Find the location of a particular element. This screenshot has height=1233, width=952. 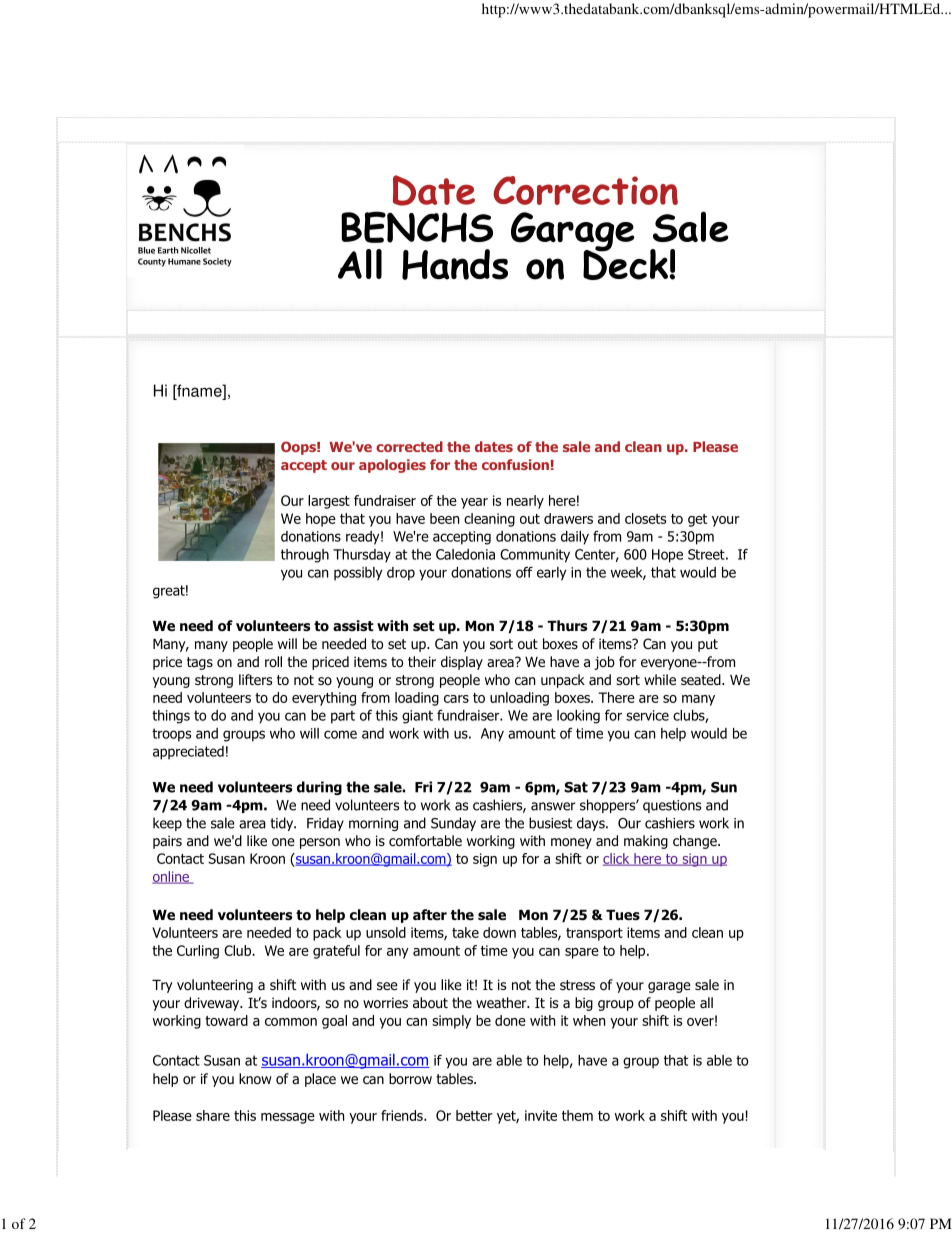

them is located at coordinates (577, 1115).
